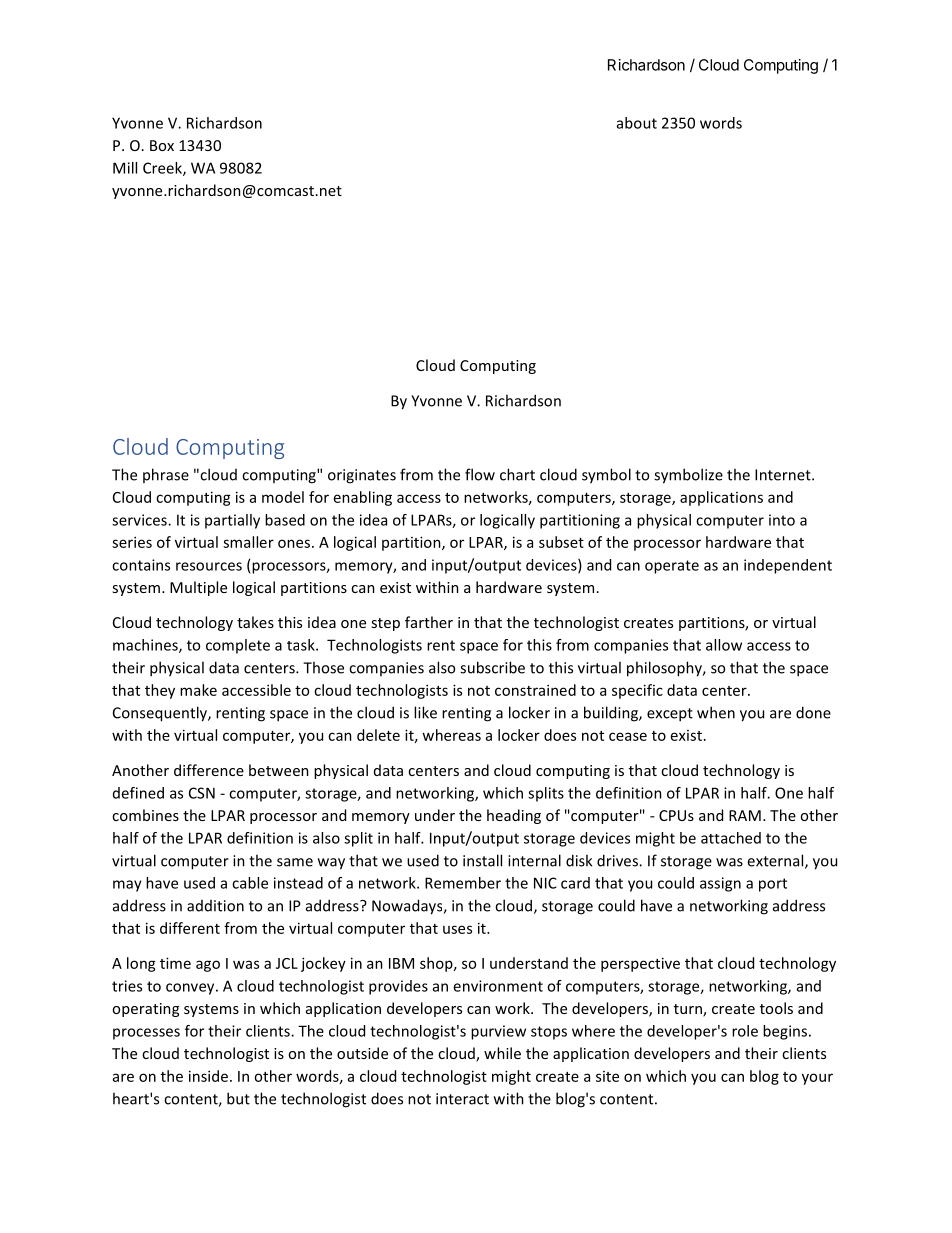 The image size is (952, 1233). What do you see at coordinates (637, 123) in the screenshot?
I see `about` at bounding box center [637, 123].
